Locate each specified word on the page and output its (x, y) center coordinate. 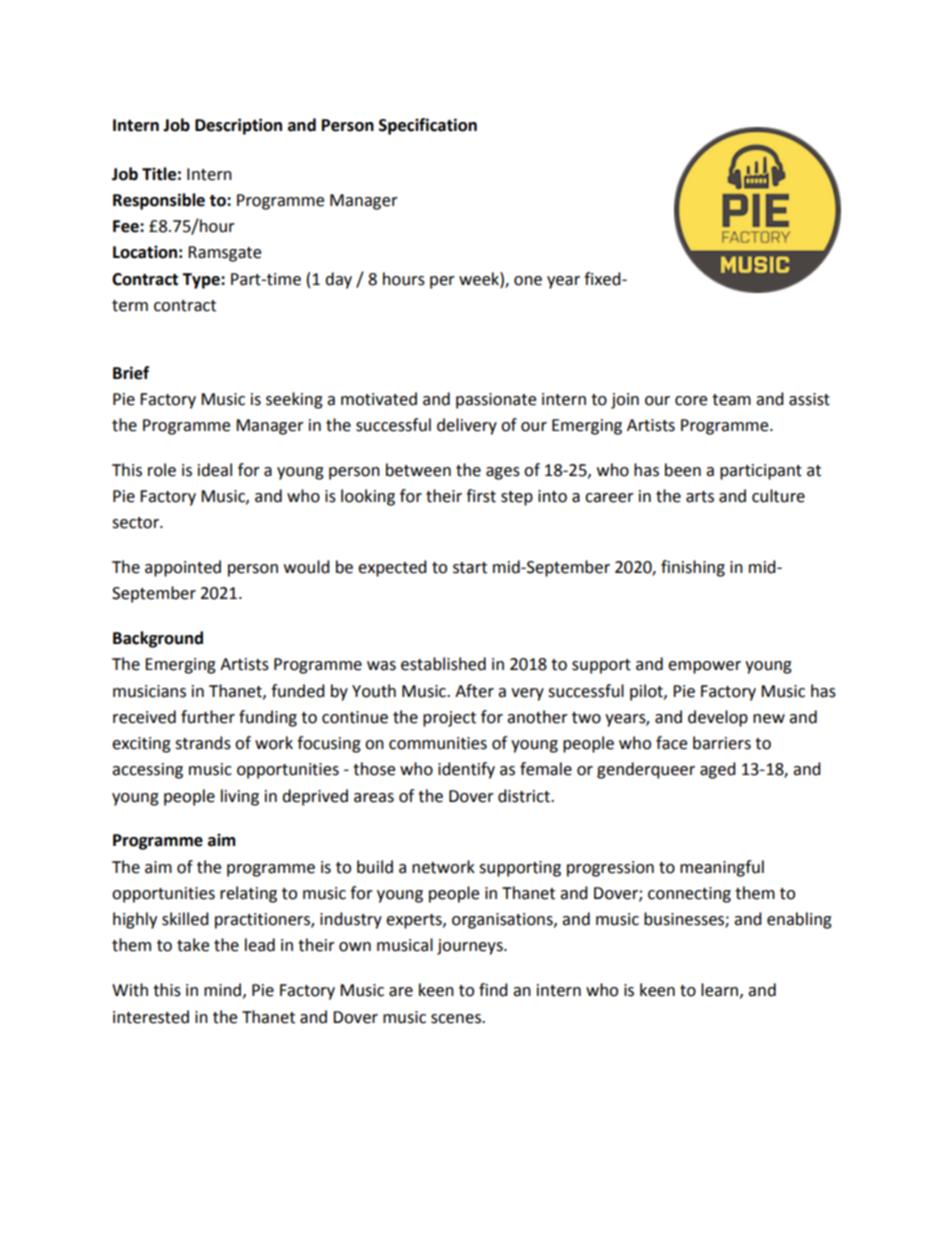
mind (222, 990)
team (731, 400)
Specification (428, 126)
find (493, 990)
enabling (799, 920)
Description (238, 126)
